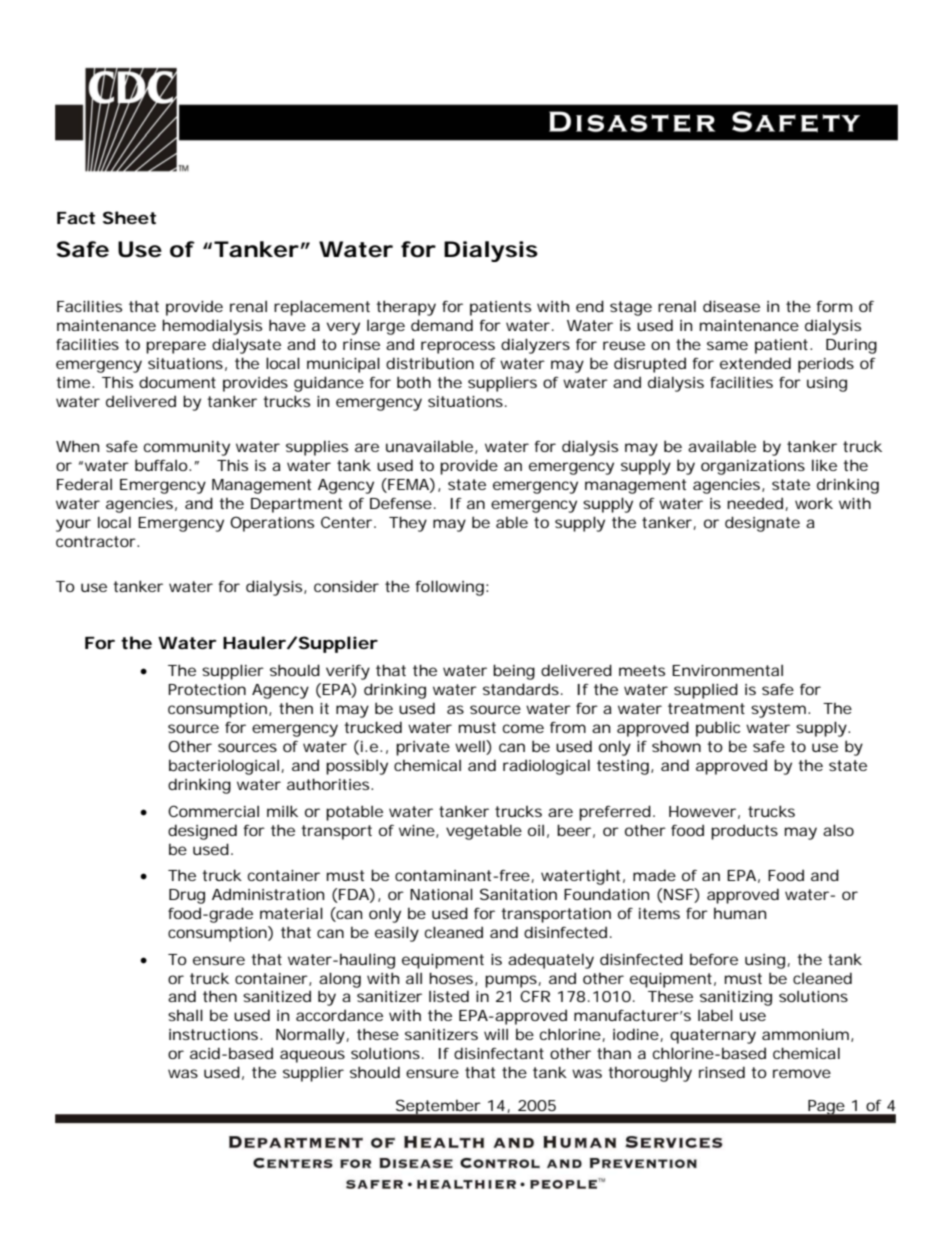 The height and width of the screenshot is (1233, 952). What do you see at coordinates (129, 217) in the screenshot?
I see `Sheet` at bounding box center [129, 217].
